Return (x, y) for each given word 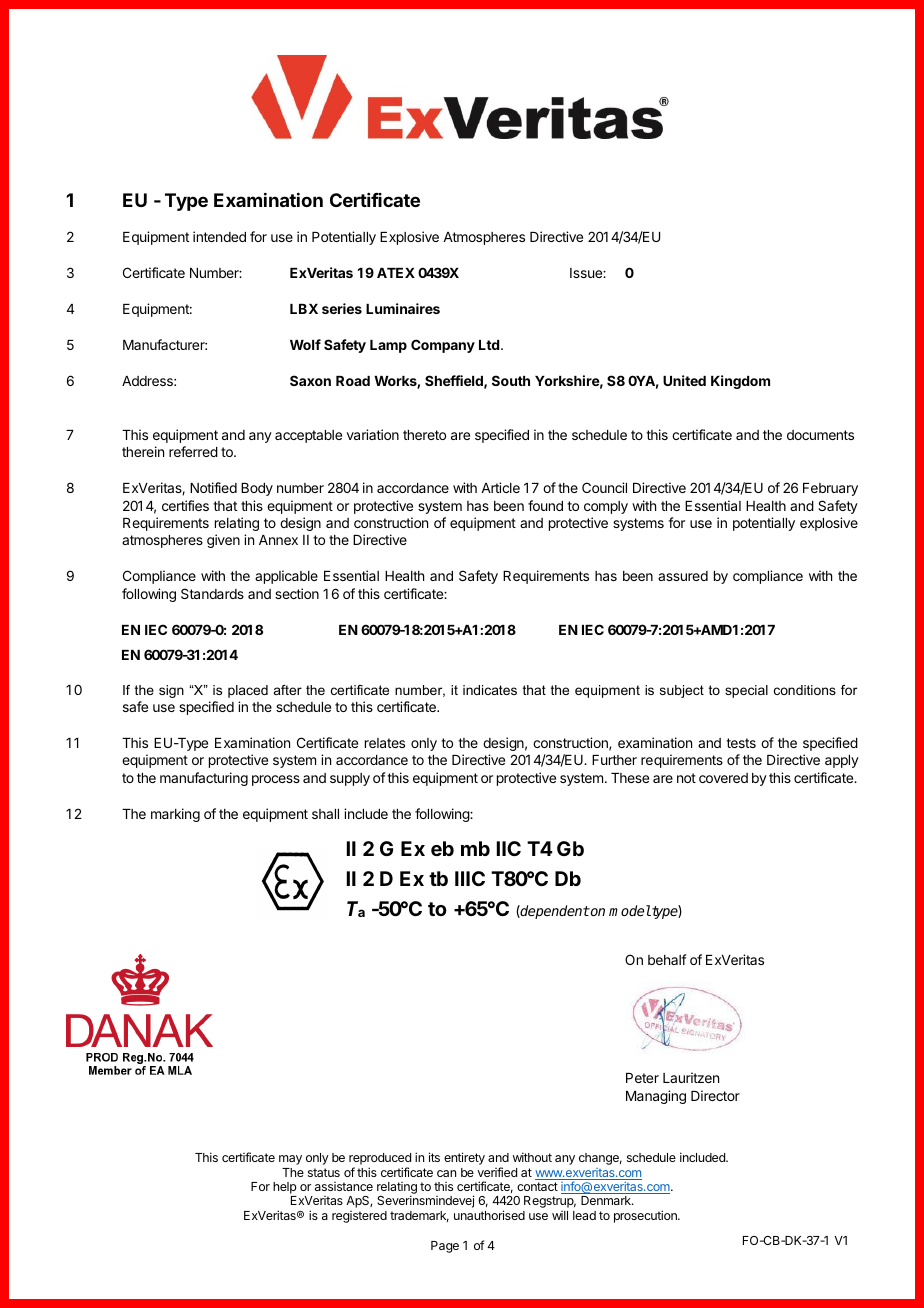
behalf (667, 959)
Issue (587, 273)
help (285, 1188)
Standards (212, 593)
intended (219, 236)
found (545, 505)
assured (683, 576)
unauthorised (489, 1215)
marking (175, 815)
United (684, 380)
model (630, 910)
